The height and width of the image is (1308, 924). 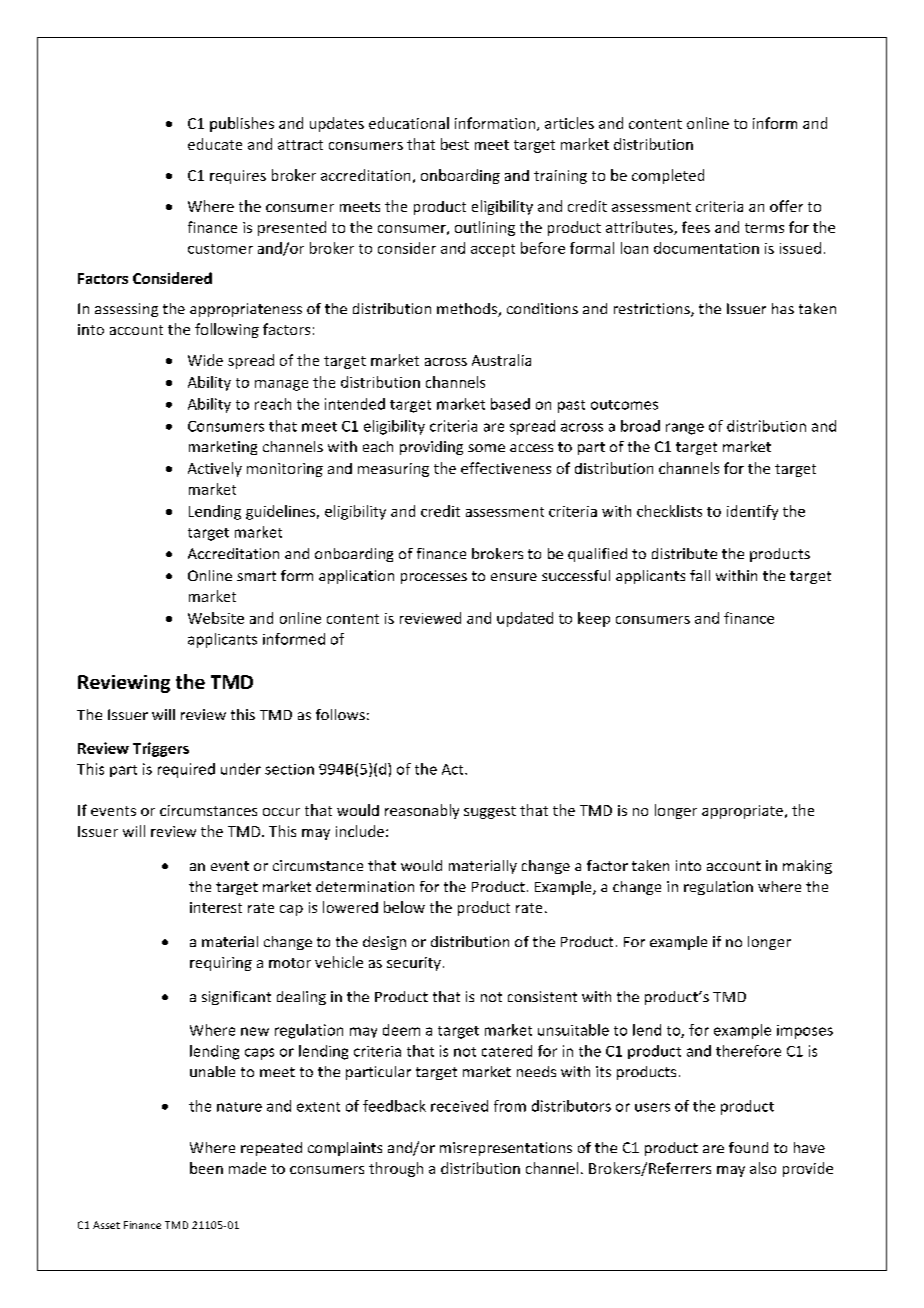 I want to click on making, so click(x=807, y=867).
